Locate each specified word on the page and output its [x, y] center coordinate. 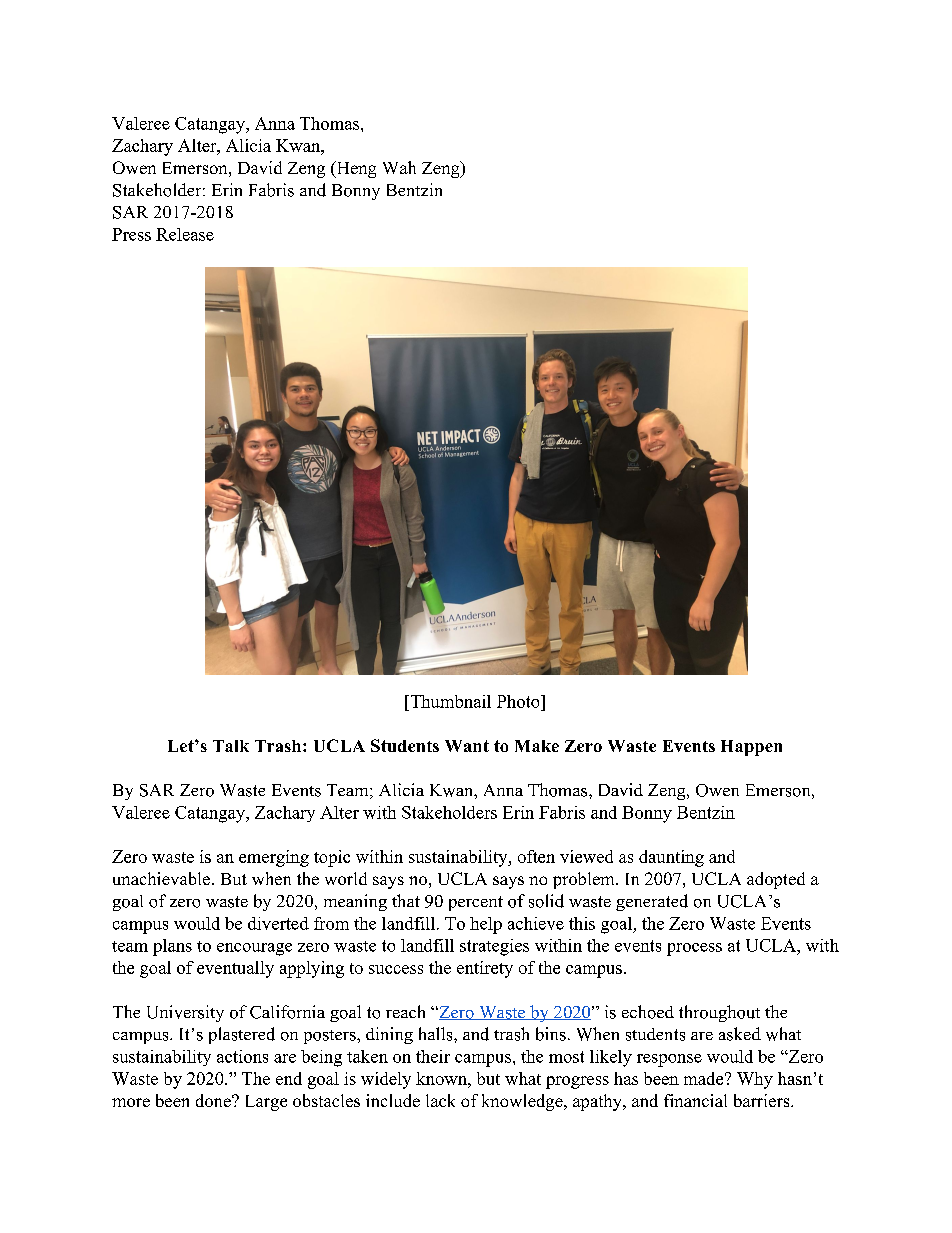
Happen [751, 748]
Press [131, 234]
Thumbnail [449, 701]
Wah [399, 167]
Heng [355, 169]
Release [185, 234]
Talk [231, 746]
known [442, 1078]
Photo [519, 701]
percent [476, 903]
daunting [671, 858]
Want [467, 746]
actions [242, 1056]
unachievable [161, 878]
